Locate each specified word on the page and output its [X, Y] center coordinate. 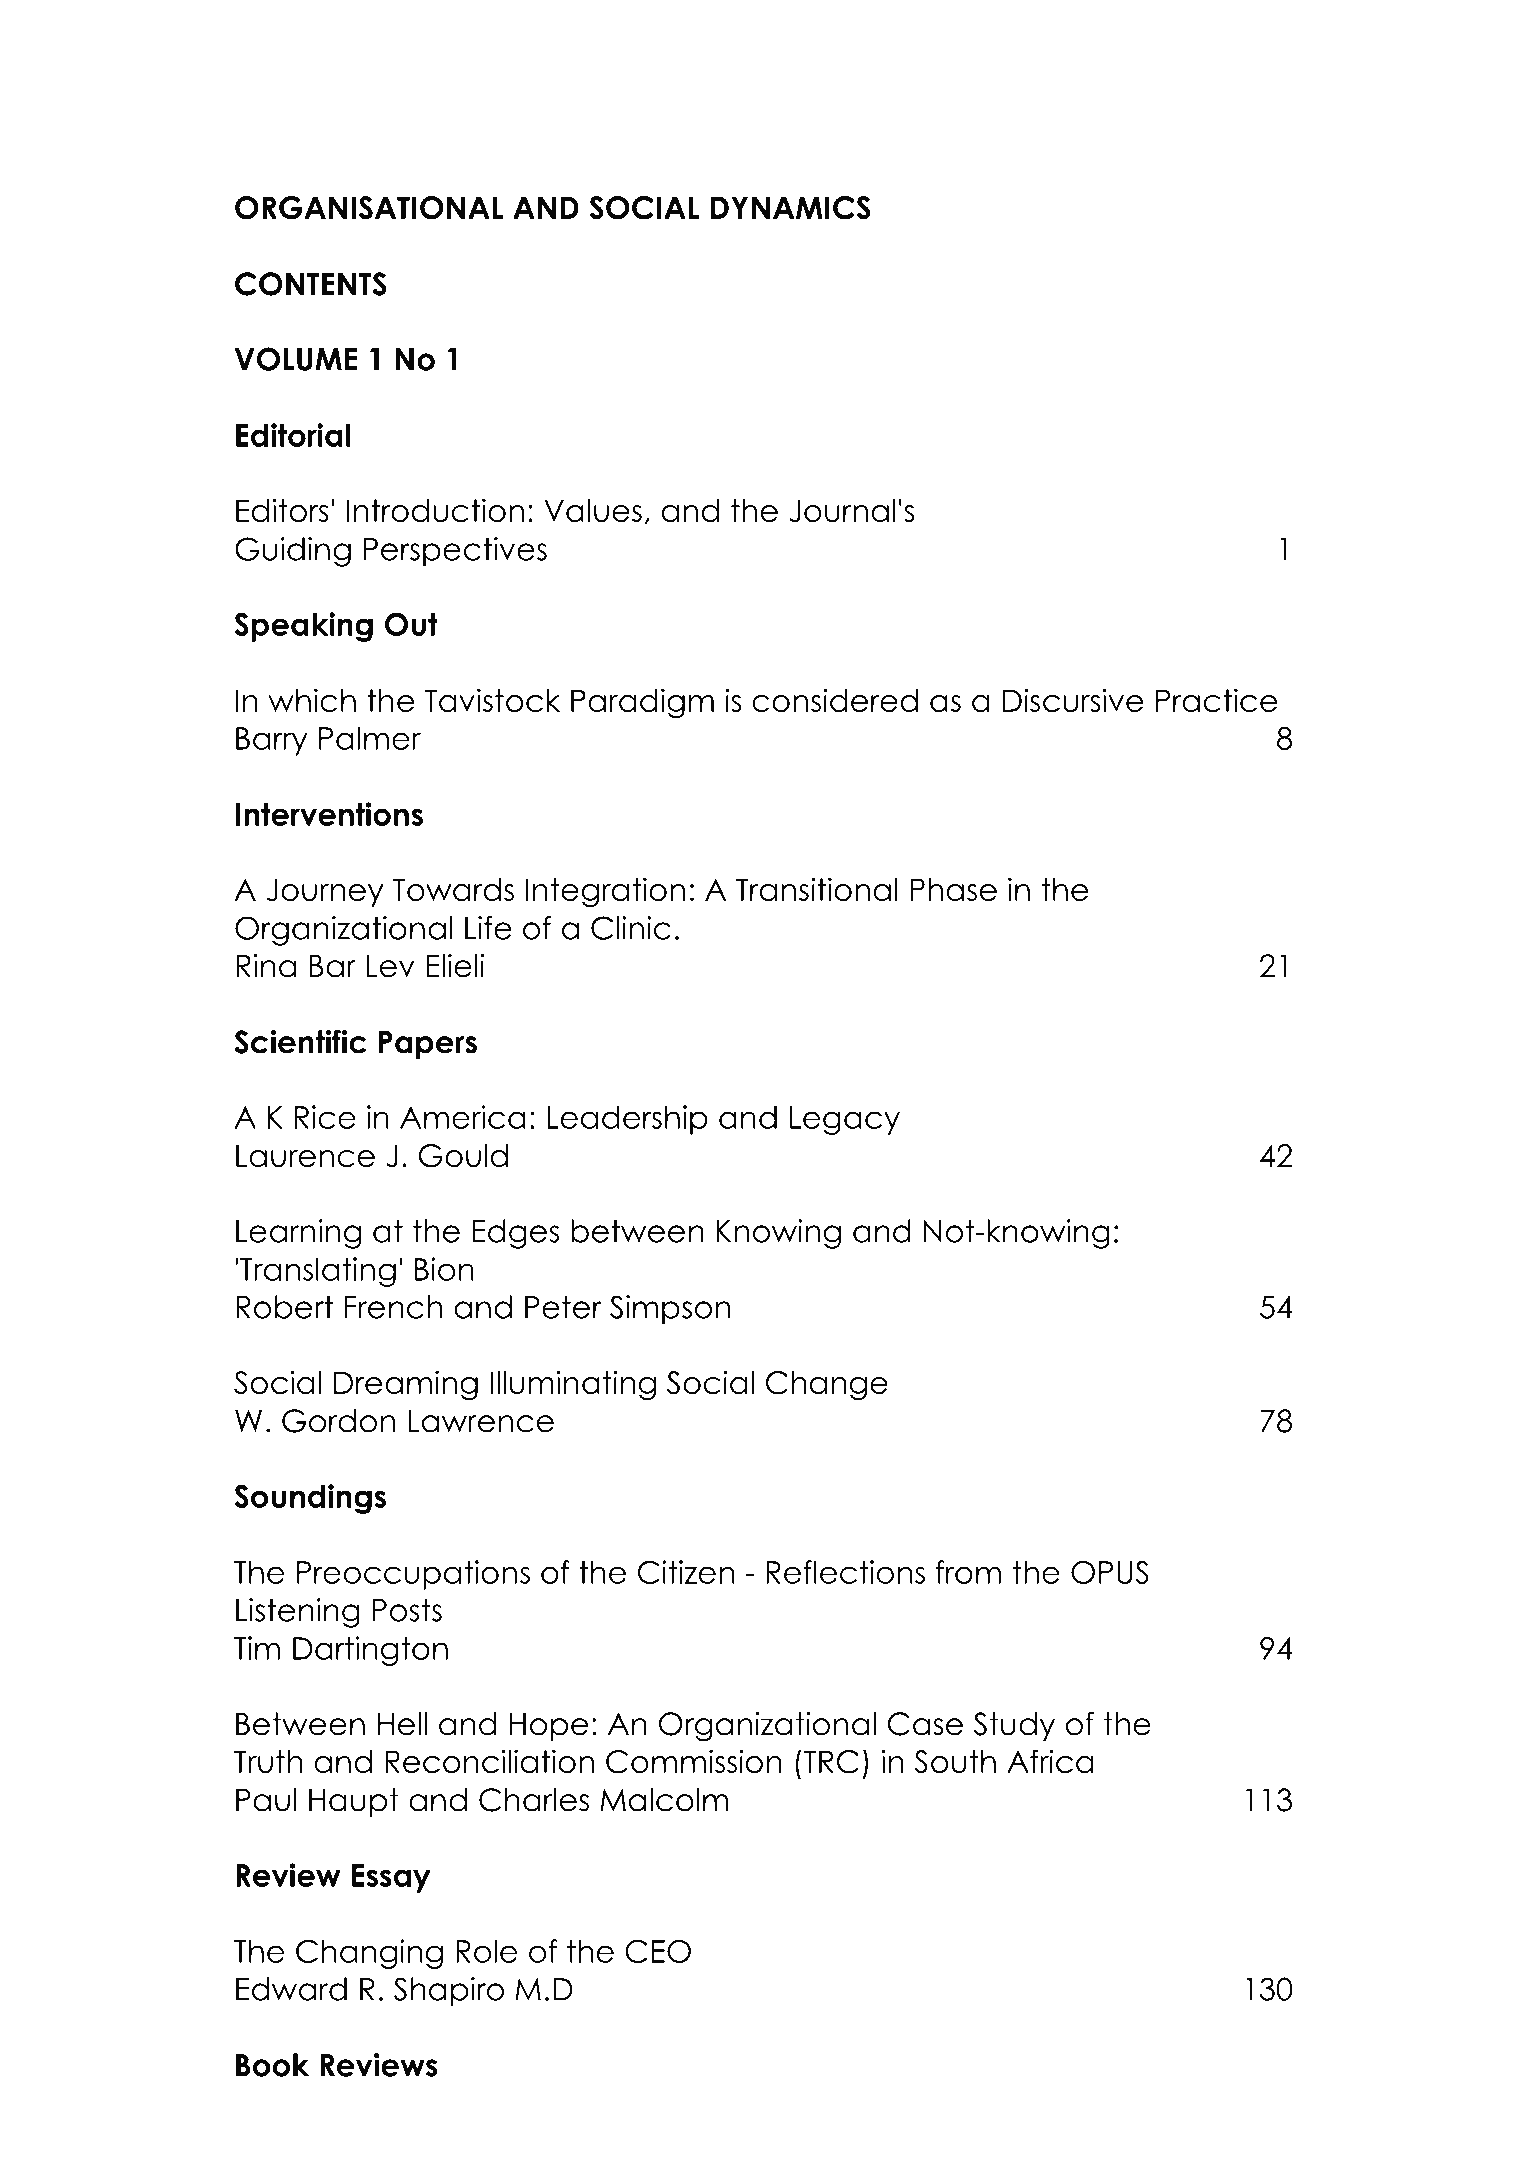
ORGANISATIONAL [369, 208]
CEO [658, 1951]
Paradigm [642, 703]
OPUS [1110, 1572]
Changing [369, 1954]
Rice [325, 1117]
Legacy [845, 1120]
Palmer [370, 738]
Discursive [1073, 700]
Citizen [686, 1572]
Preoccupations [413, 1575]
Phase [953, 889]
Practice [1216, 700]
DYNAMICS [791, 208]
